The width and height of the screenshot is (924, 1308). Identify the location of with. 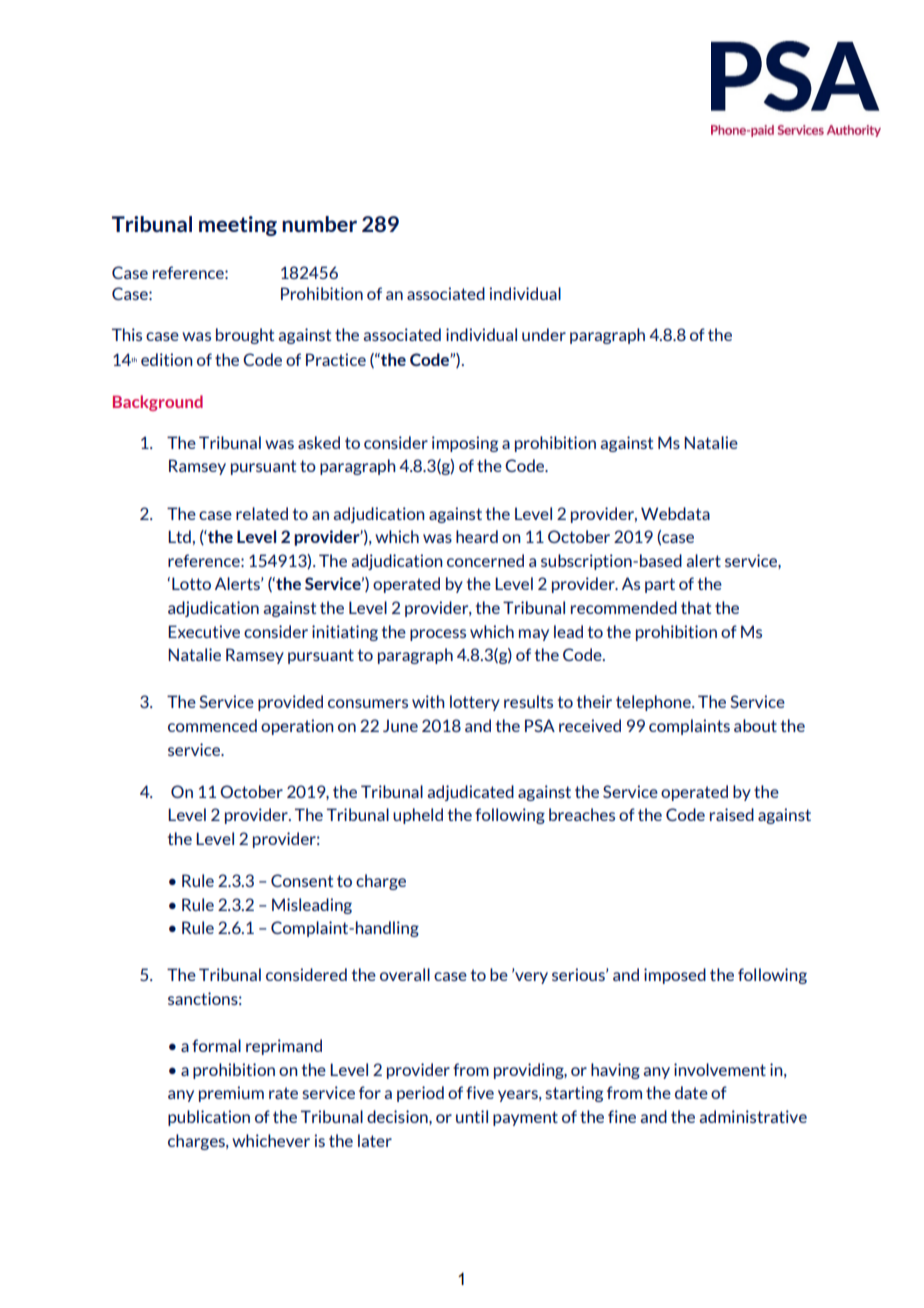
(428, 701).
